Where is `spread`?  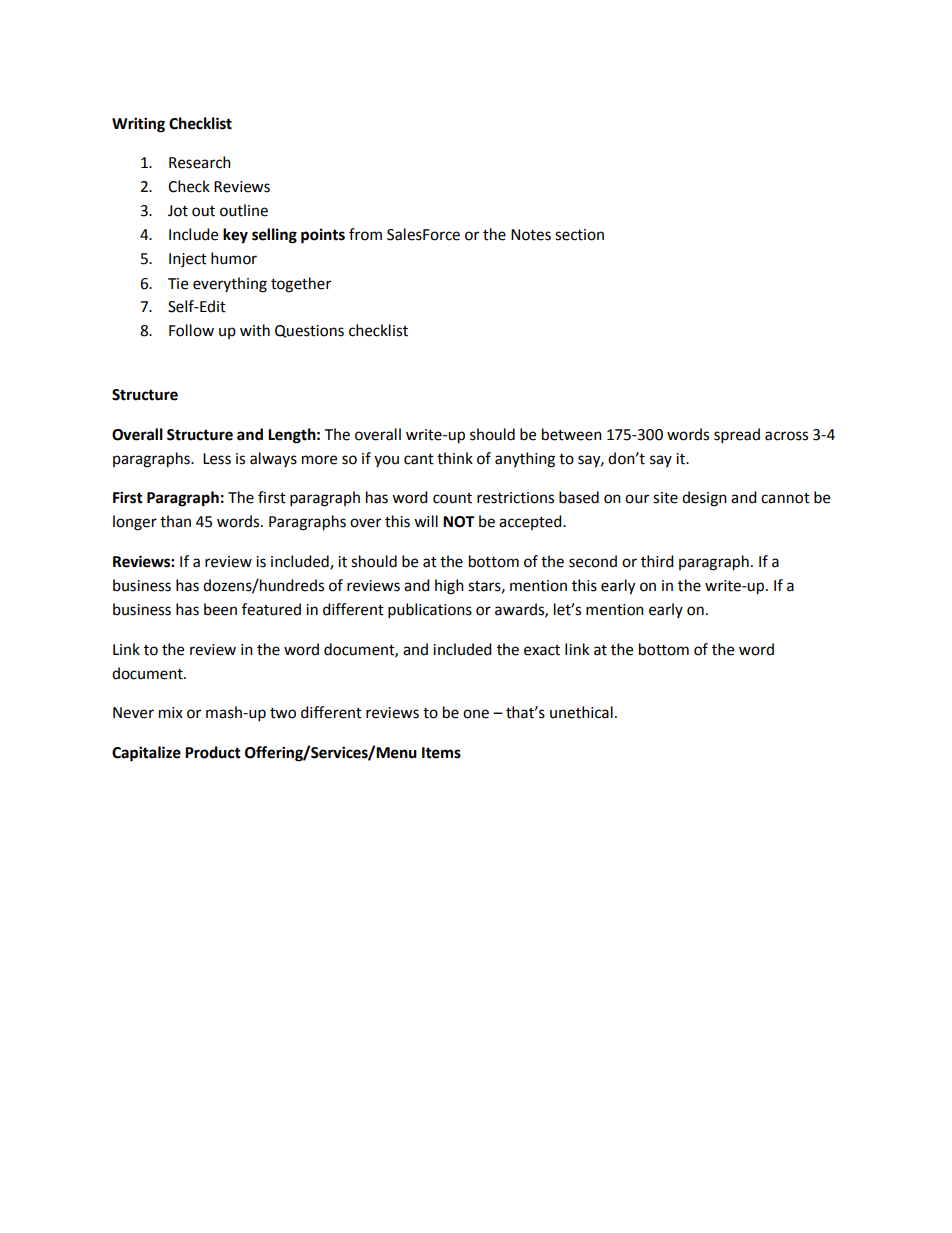 spread is located at coordinates (737, 436).
